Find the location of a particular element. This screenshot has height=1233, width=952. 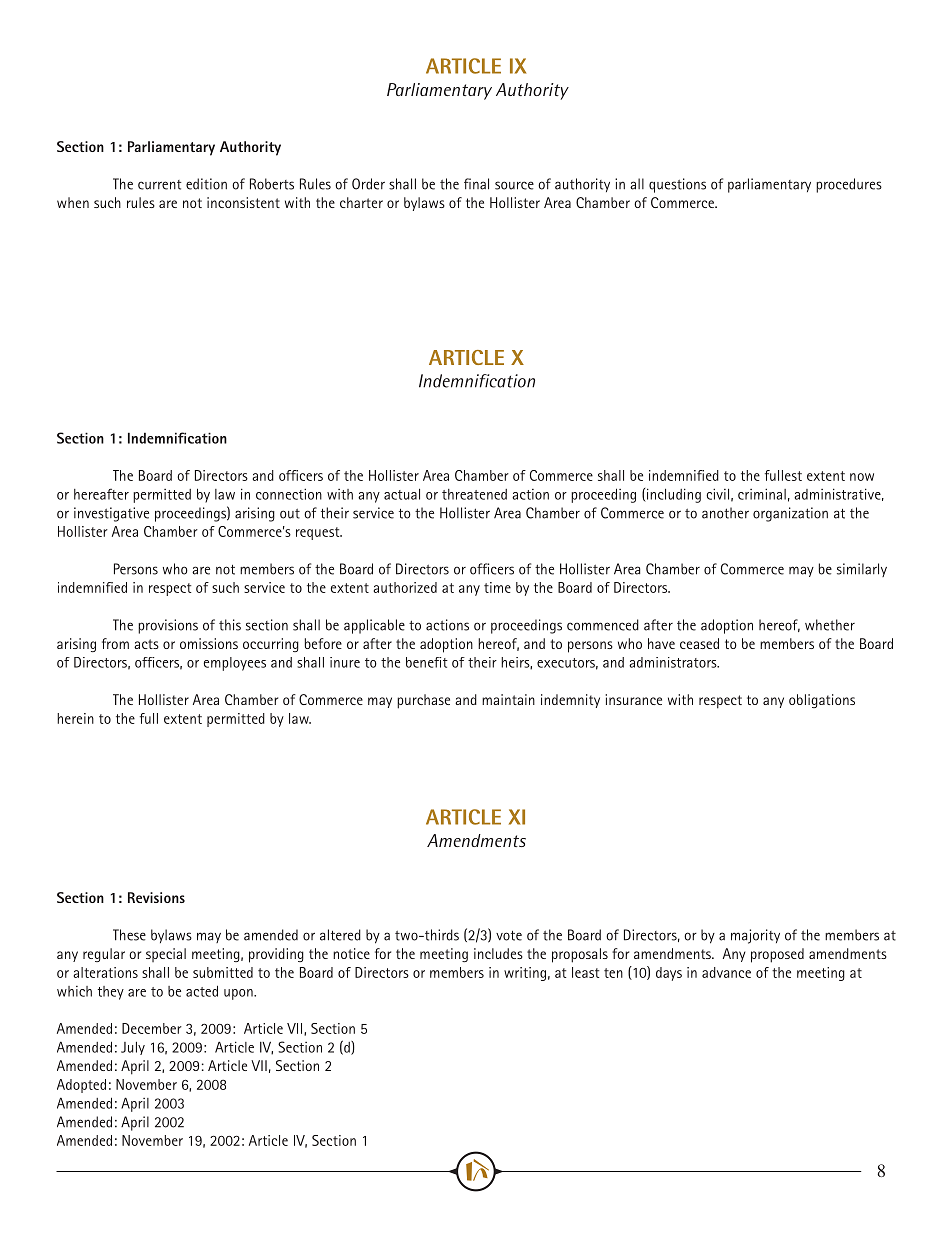

threatened is located at coordinates (474, 494).
